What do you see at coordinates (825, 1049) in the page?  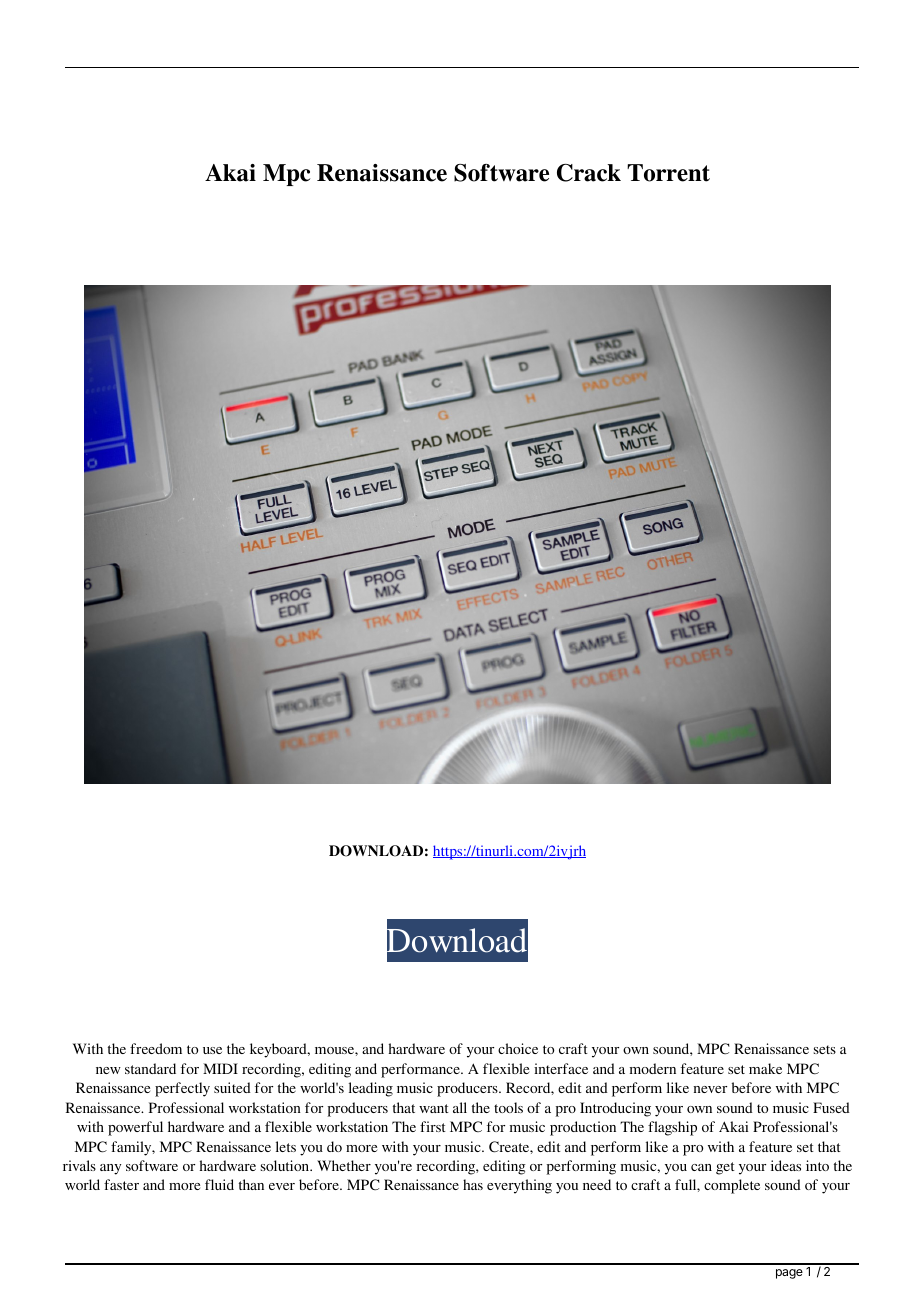 I see `sets` at bounding box center [825, 1049].
